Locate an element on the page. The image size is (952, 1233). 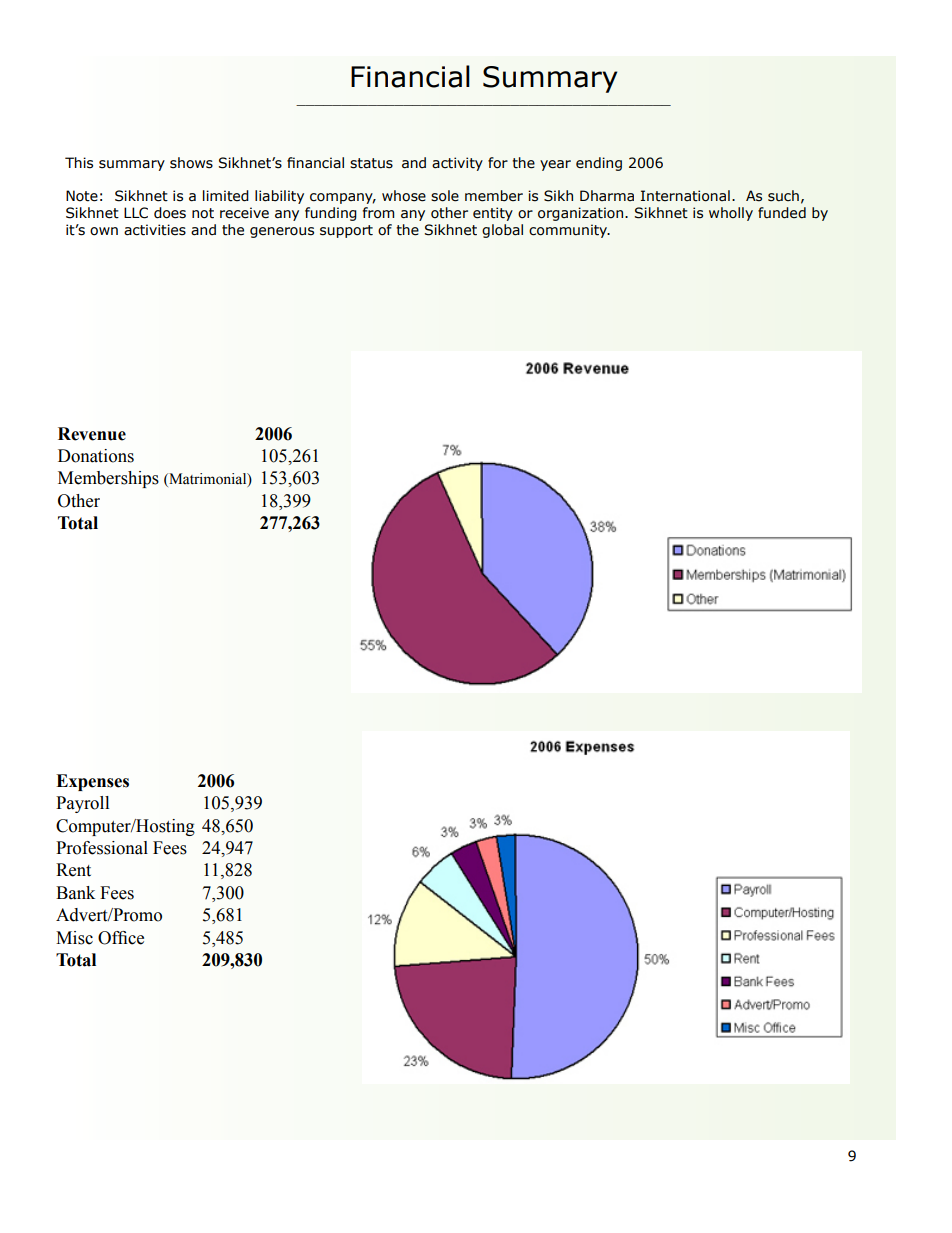
Office is located at coordinates (121, 938).
